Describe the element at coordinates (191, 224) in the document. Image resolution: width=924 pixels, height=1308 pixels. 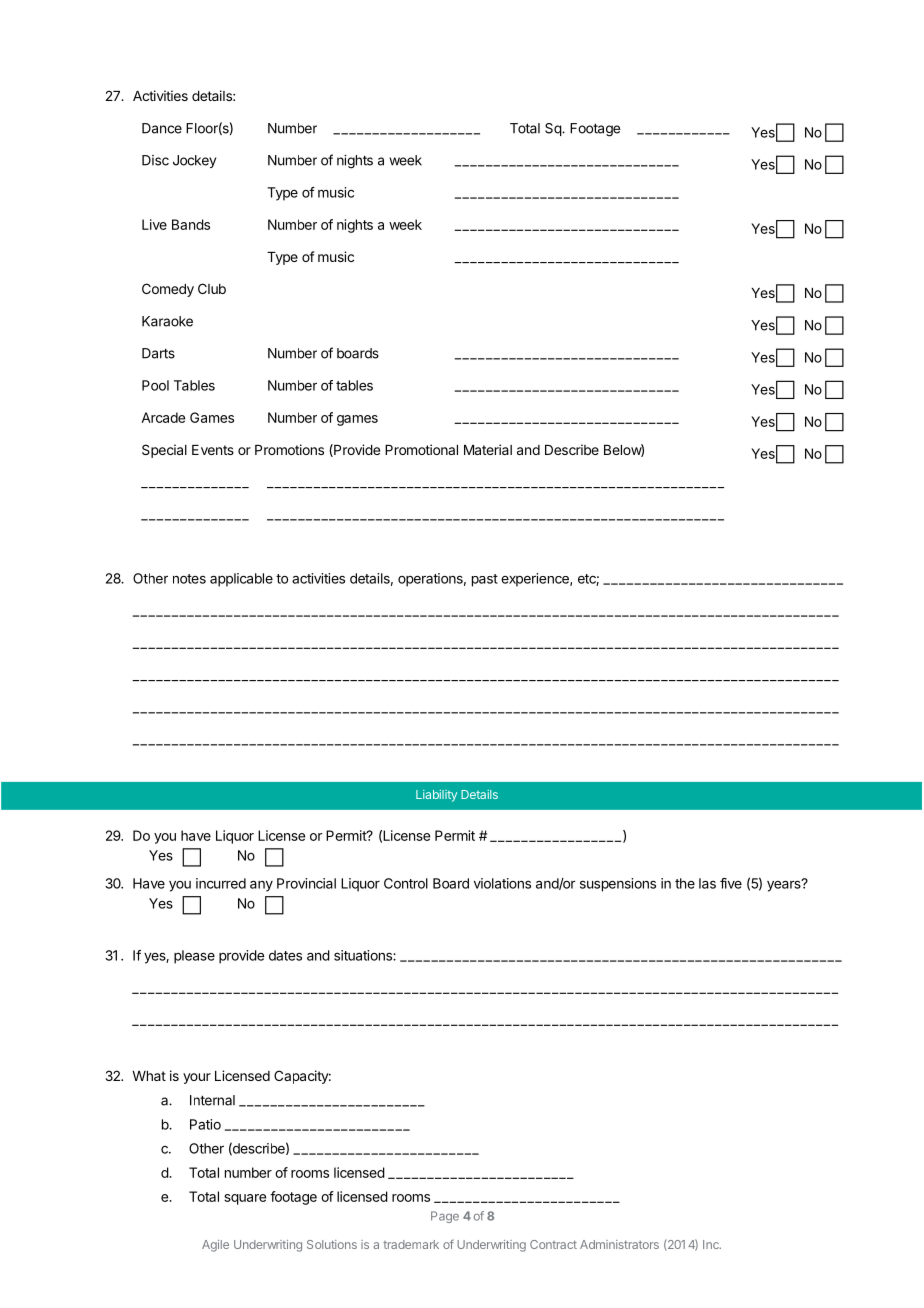
I see `Bands` at that location.
